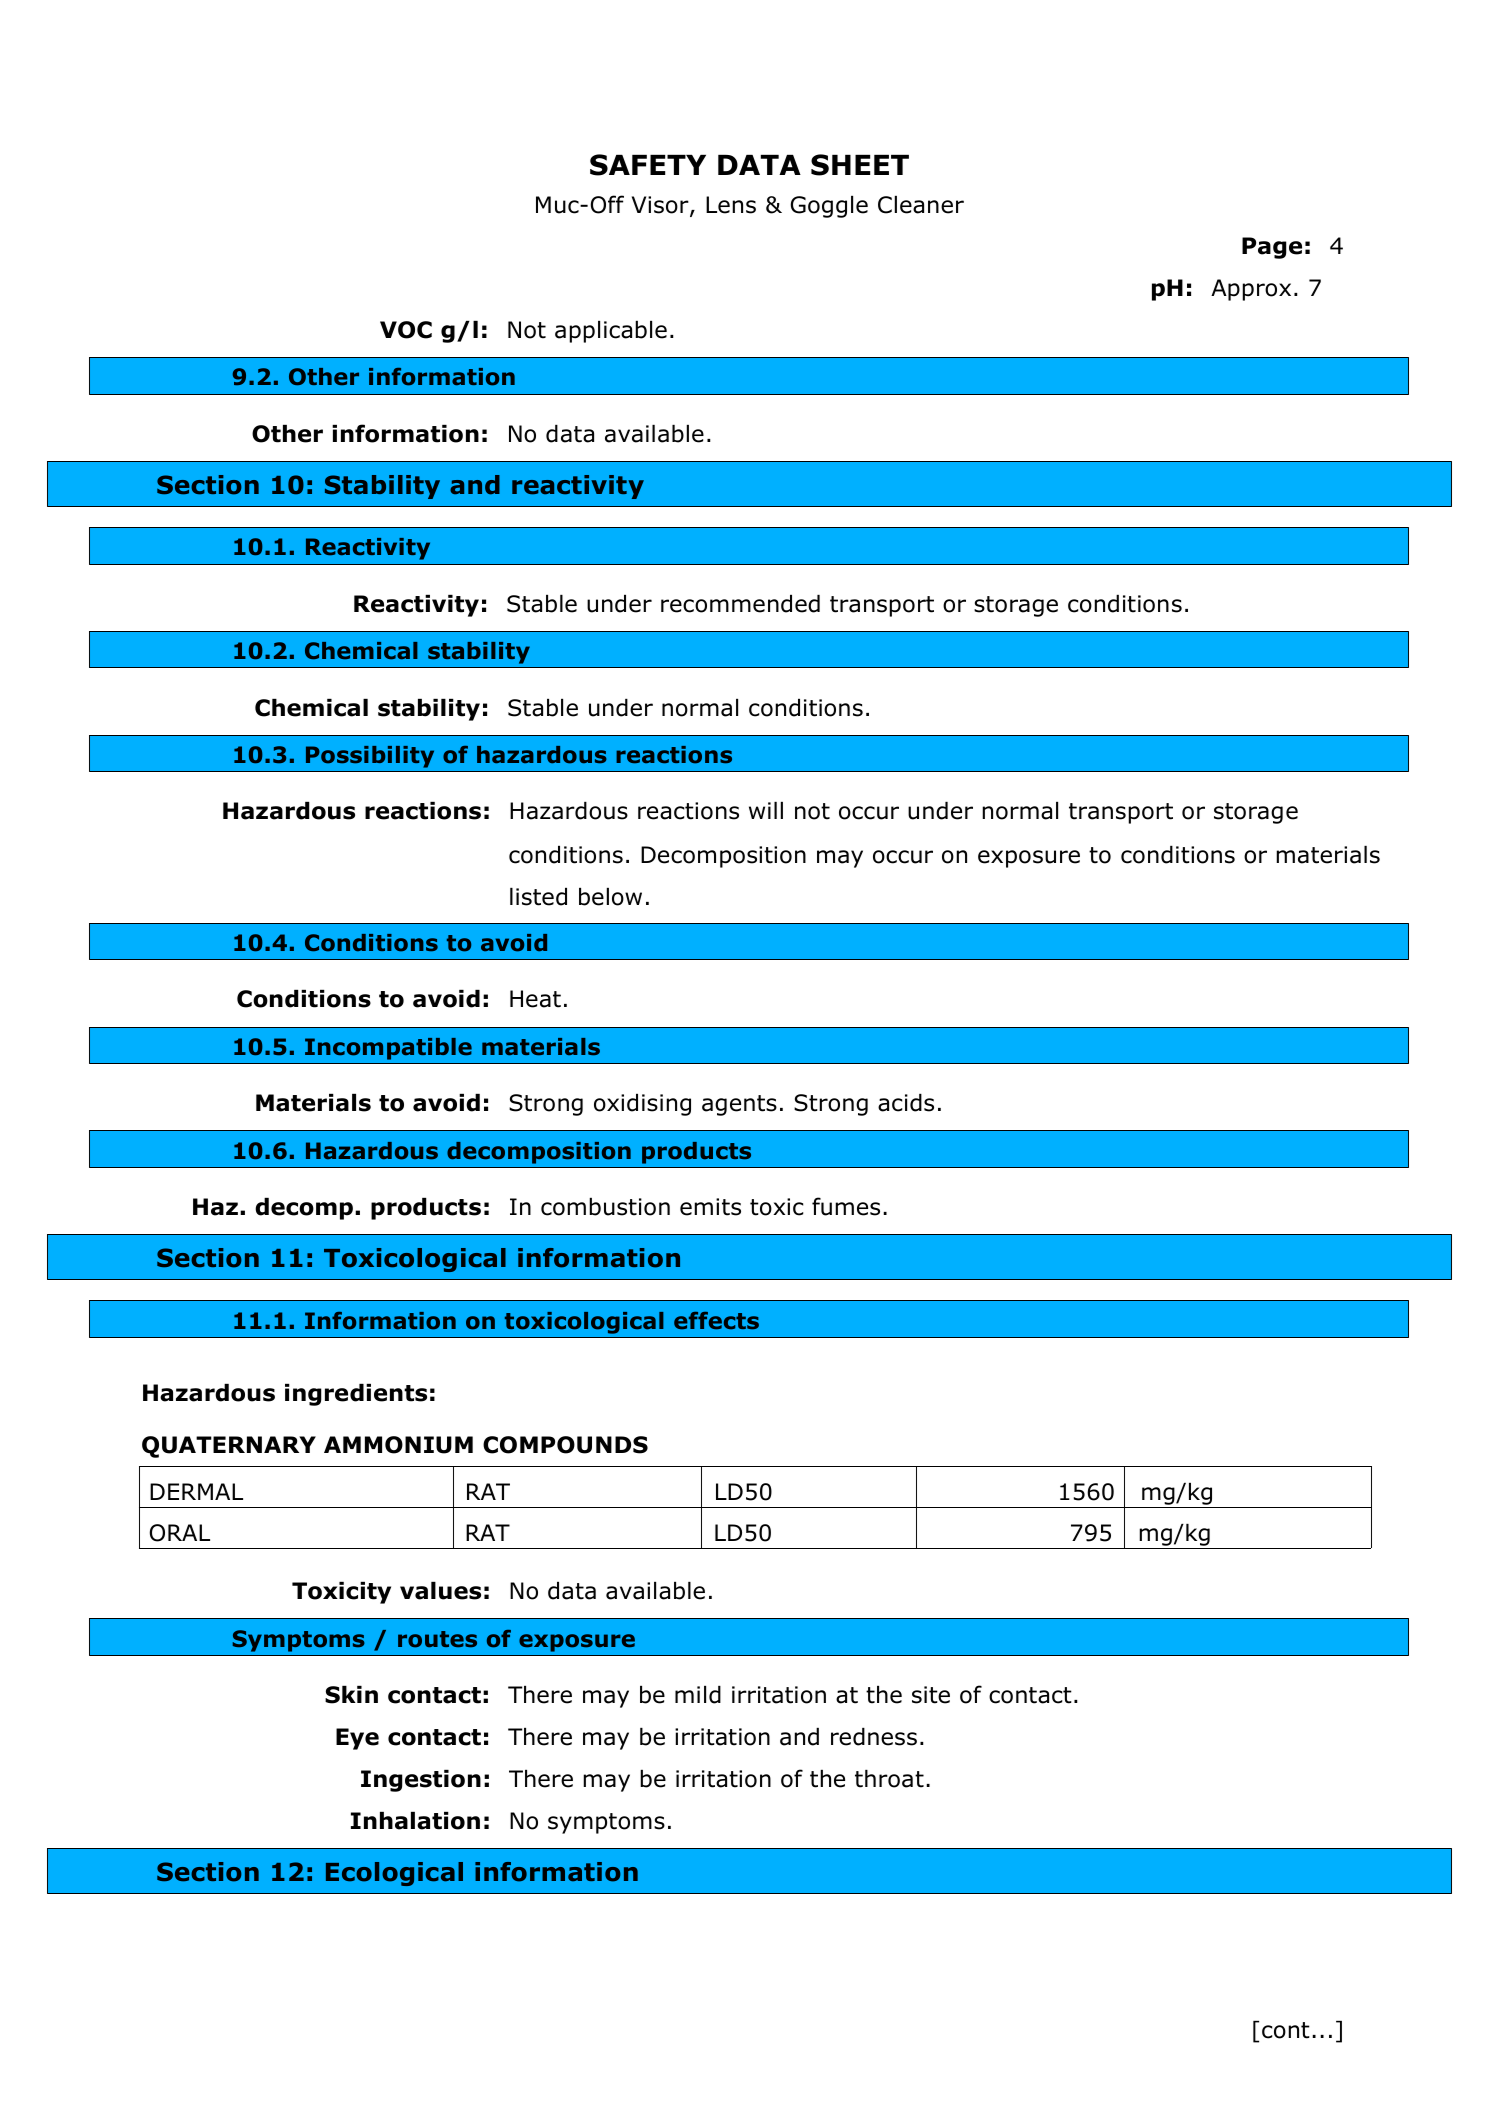 The image size is (1497, 2118). I want to click on Page, so click(1272, 248).
